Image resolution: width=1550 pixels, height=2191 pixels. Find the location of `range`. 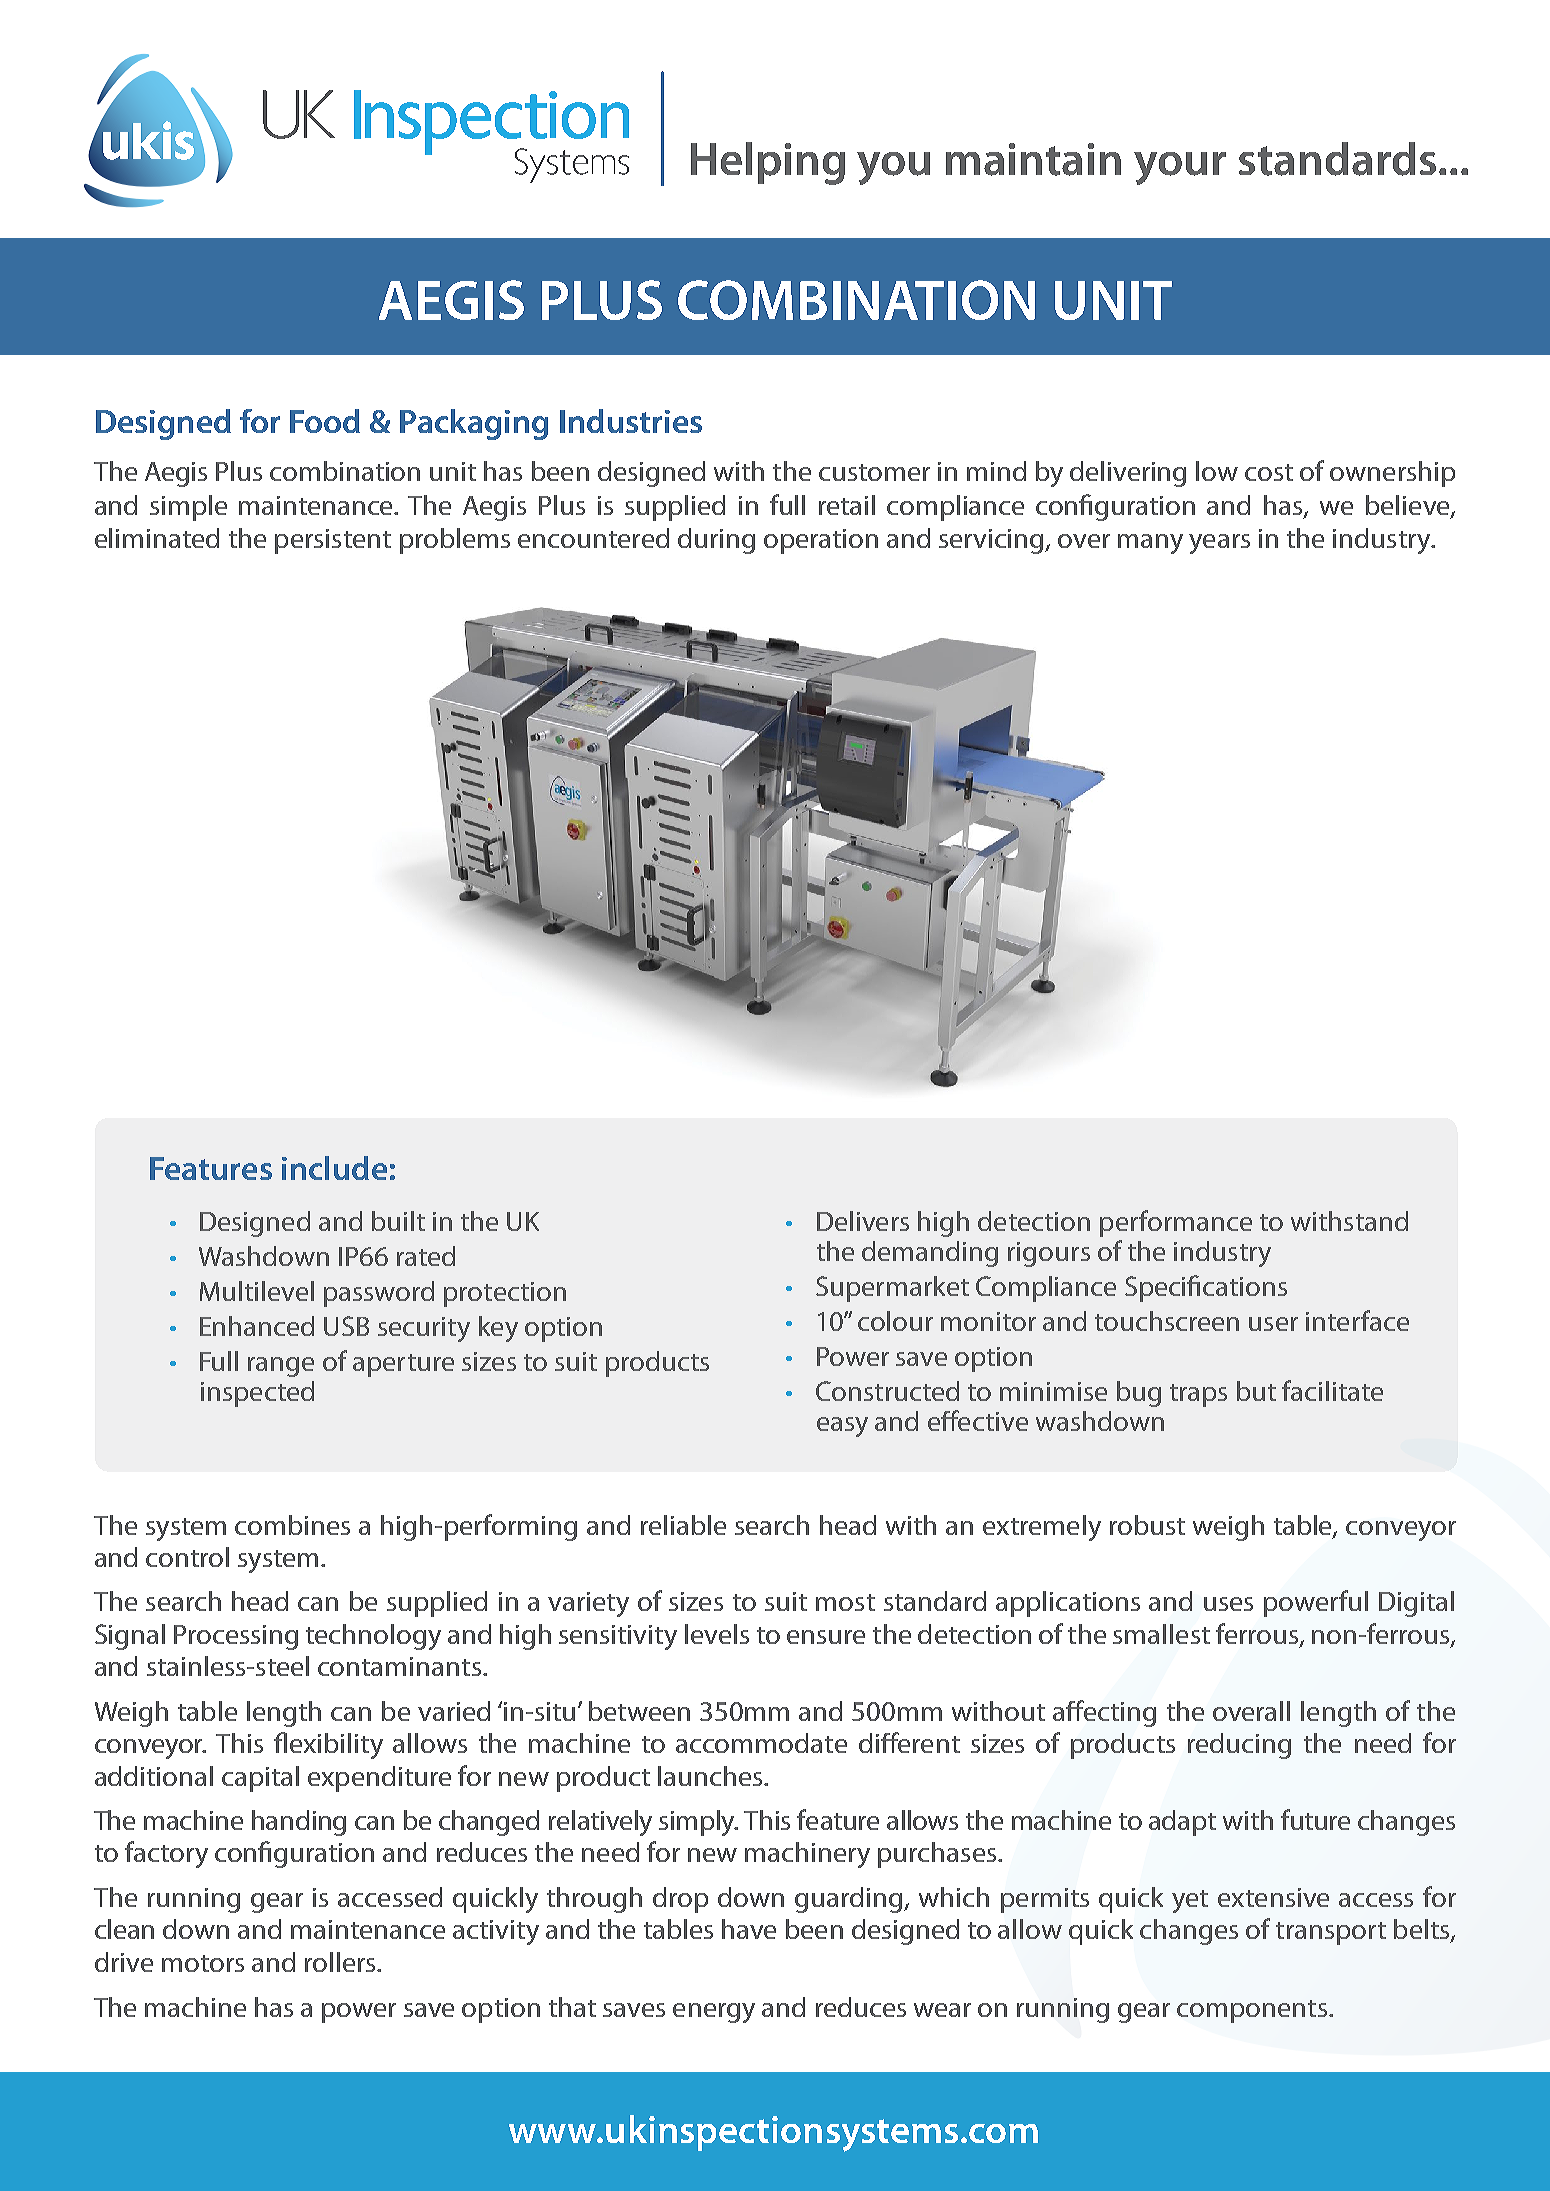

range is located at coordinates (281, 1367).
